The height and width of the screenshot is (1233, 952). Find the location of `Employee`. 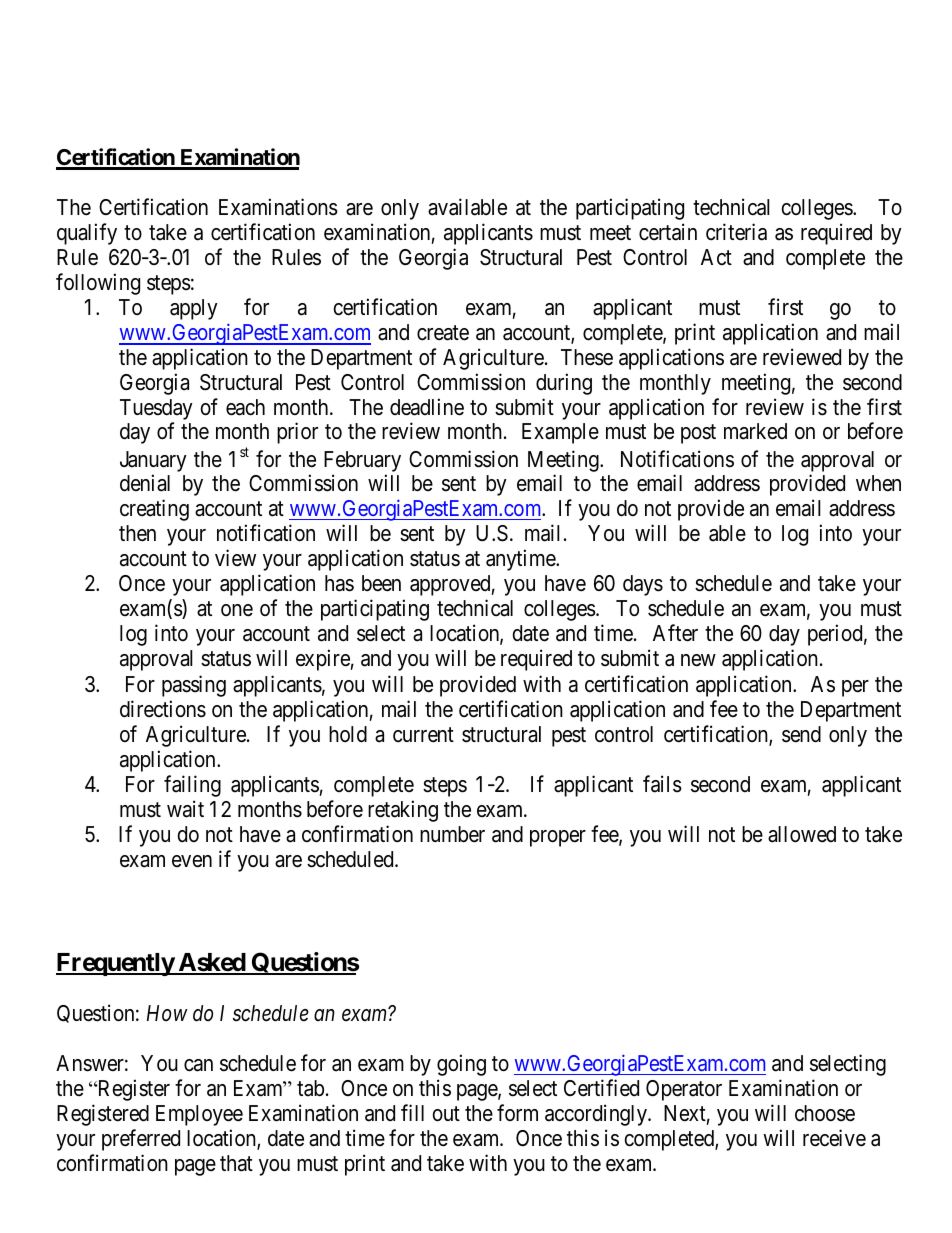

Employee is located at coordinates (199, 1115).
